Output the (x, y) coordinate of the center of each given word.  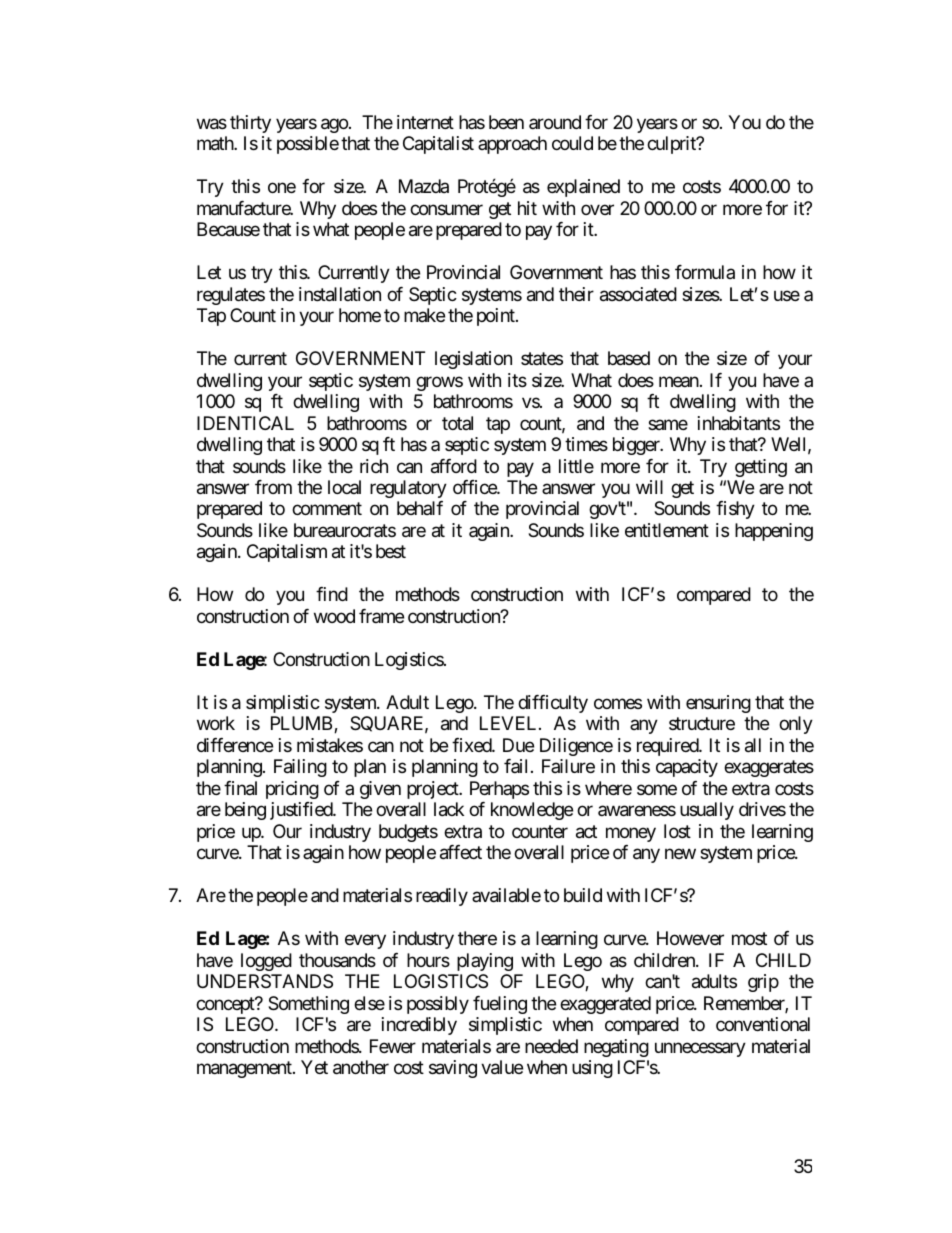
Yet (314, 1067)
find (332, 594)
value (502, 1067)
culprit (672, 145)
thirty (250, 124)
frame (381, 616)
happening (774, 532)
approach (512, 145)
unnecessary (700, 1049)
